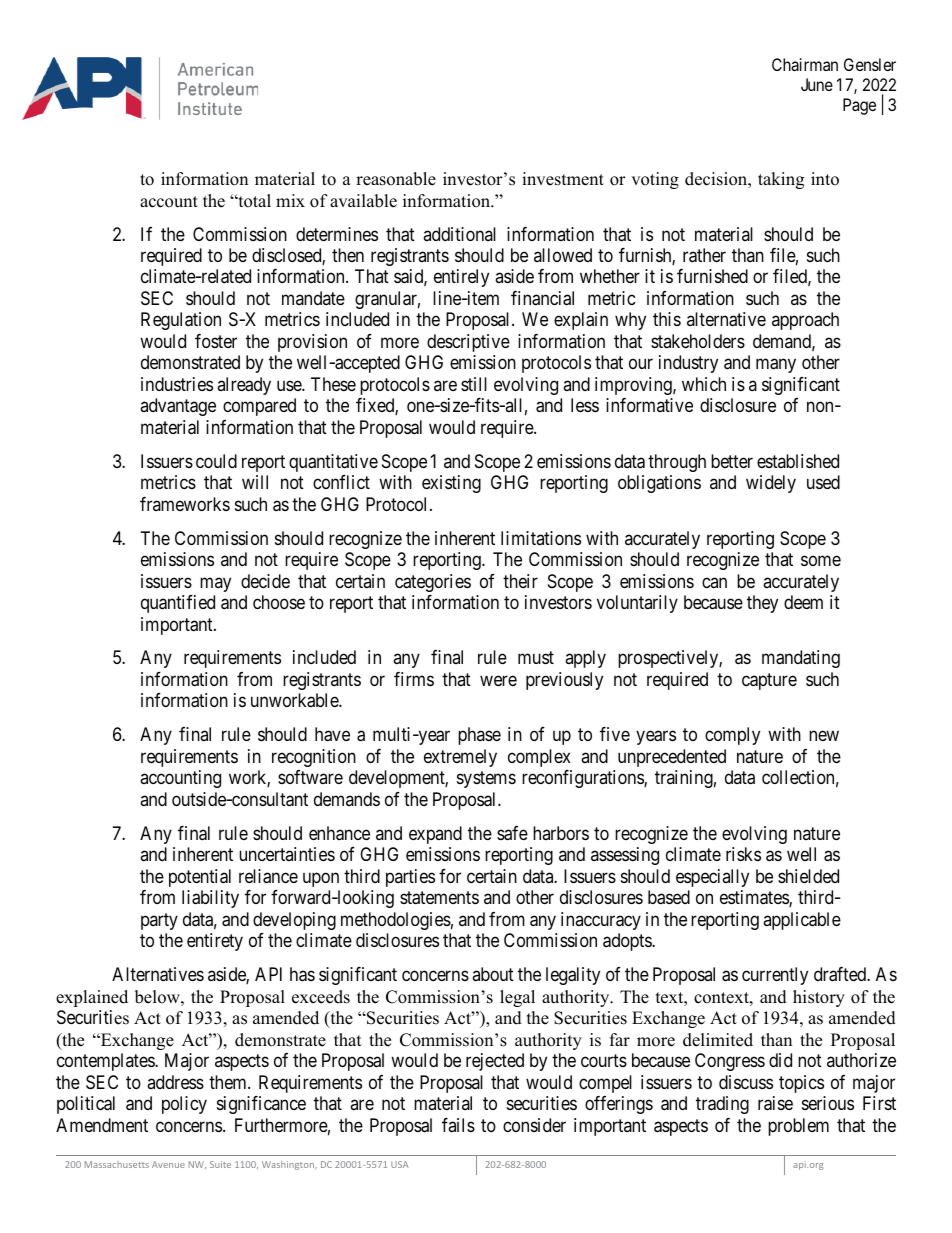 The image size is (952, 1233). What do you see at coordinates (798, 1127) in the page?
I see `problem` at bounding box center [798, 1127].
